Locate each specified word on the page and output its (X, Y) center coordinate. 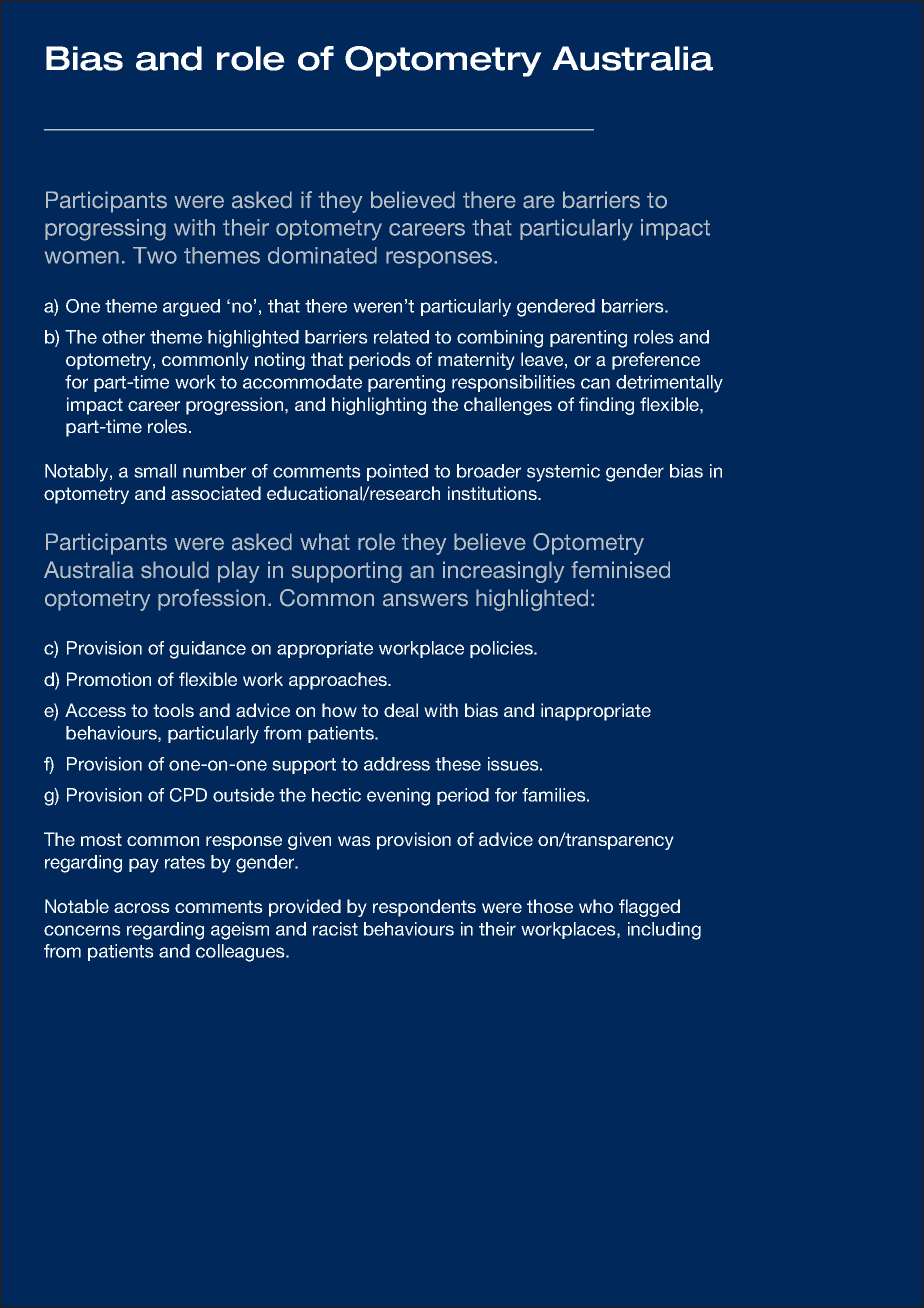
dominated (322, 255)
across (142, 908)
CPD (188, 795)
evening (398, 797)
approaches (339, 681)
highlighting (379, 406)
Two (155, 255)
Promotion (109, 679)
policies (502, 649)
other (123, 337)
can (595, 383)
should (175, 570)
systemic (563, 473)
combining (500, 339)
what (325, 542)
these (458, 764)
